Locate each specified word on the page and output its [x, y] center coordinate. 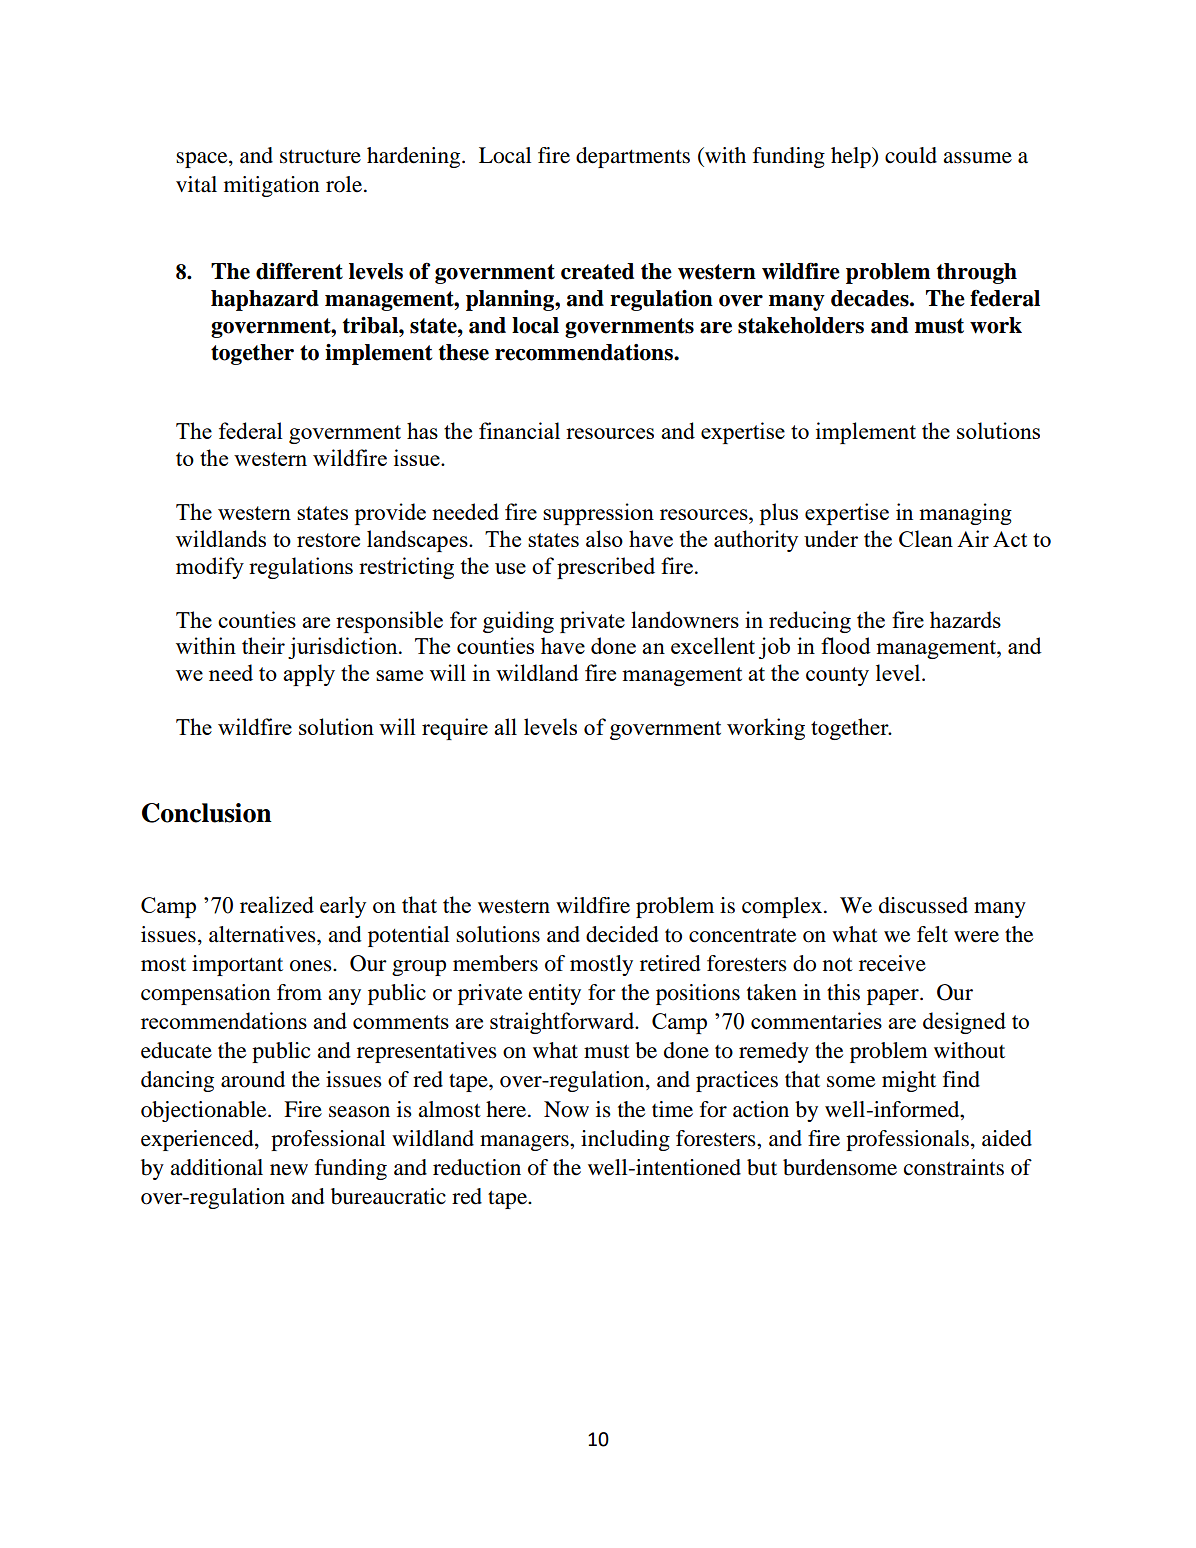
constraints [954, 1167]
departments [633, 157]
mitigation [271, 186]
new [289, 1170]
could [911, 155]
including [625, 1140]
